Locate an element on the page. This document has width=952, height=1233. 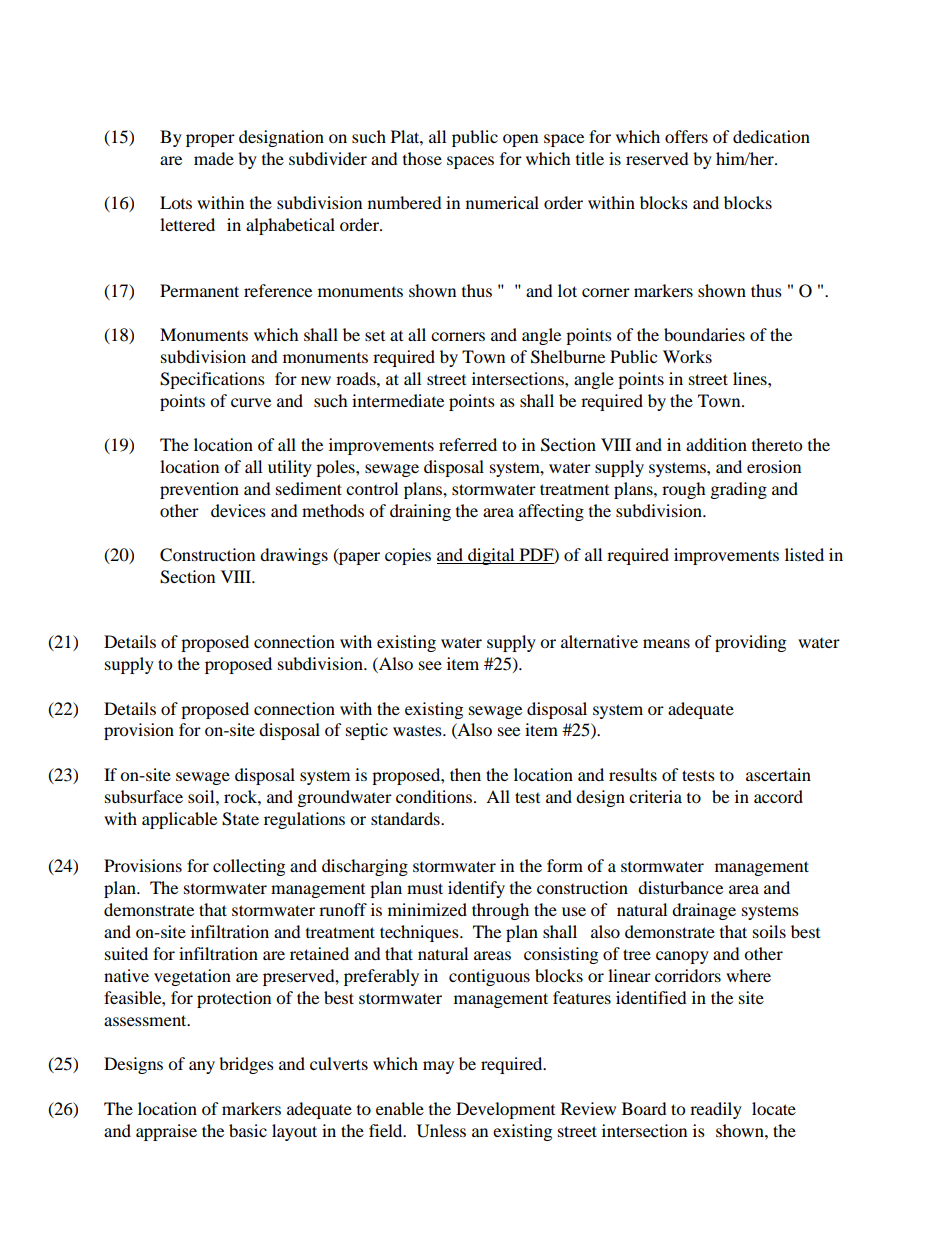
Development is located at coordinates (505, 1110).
